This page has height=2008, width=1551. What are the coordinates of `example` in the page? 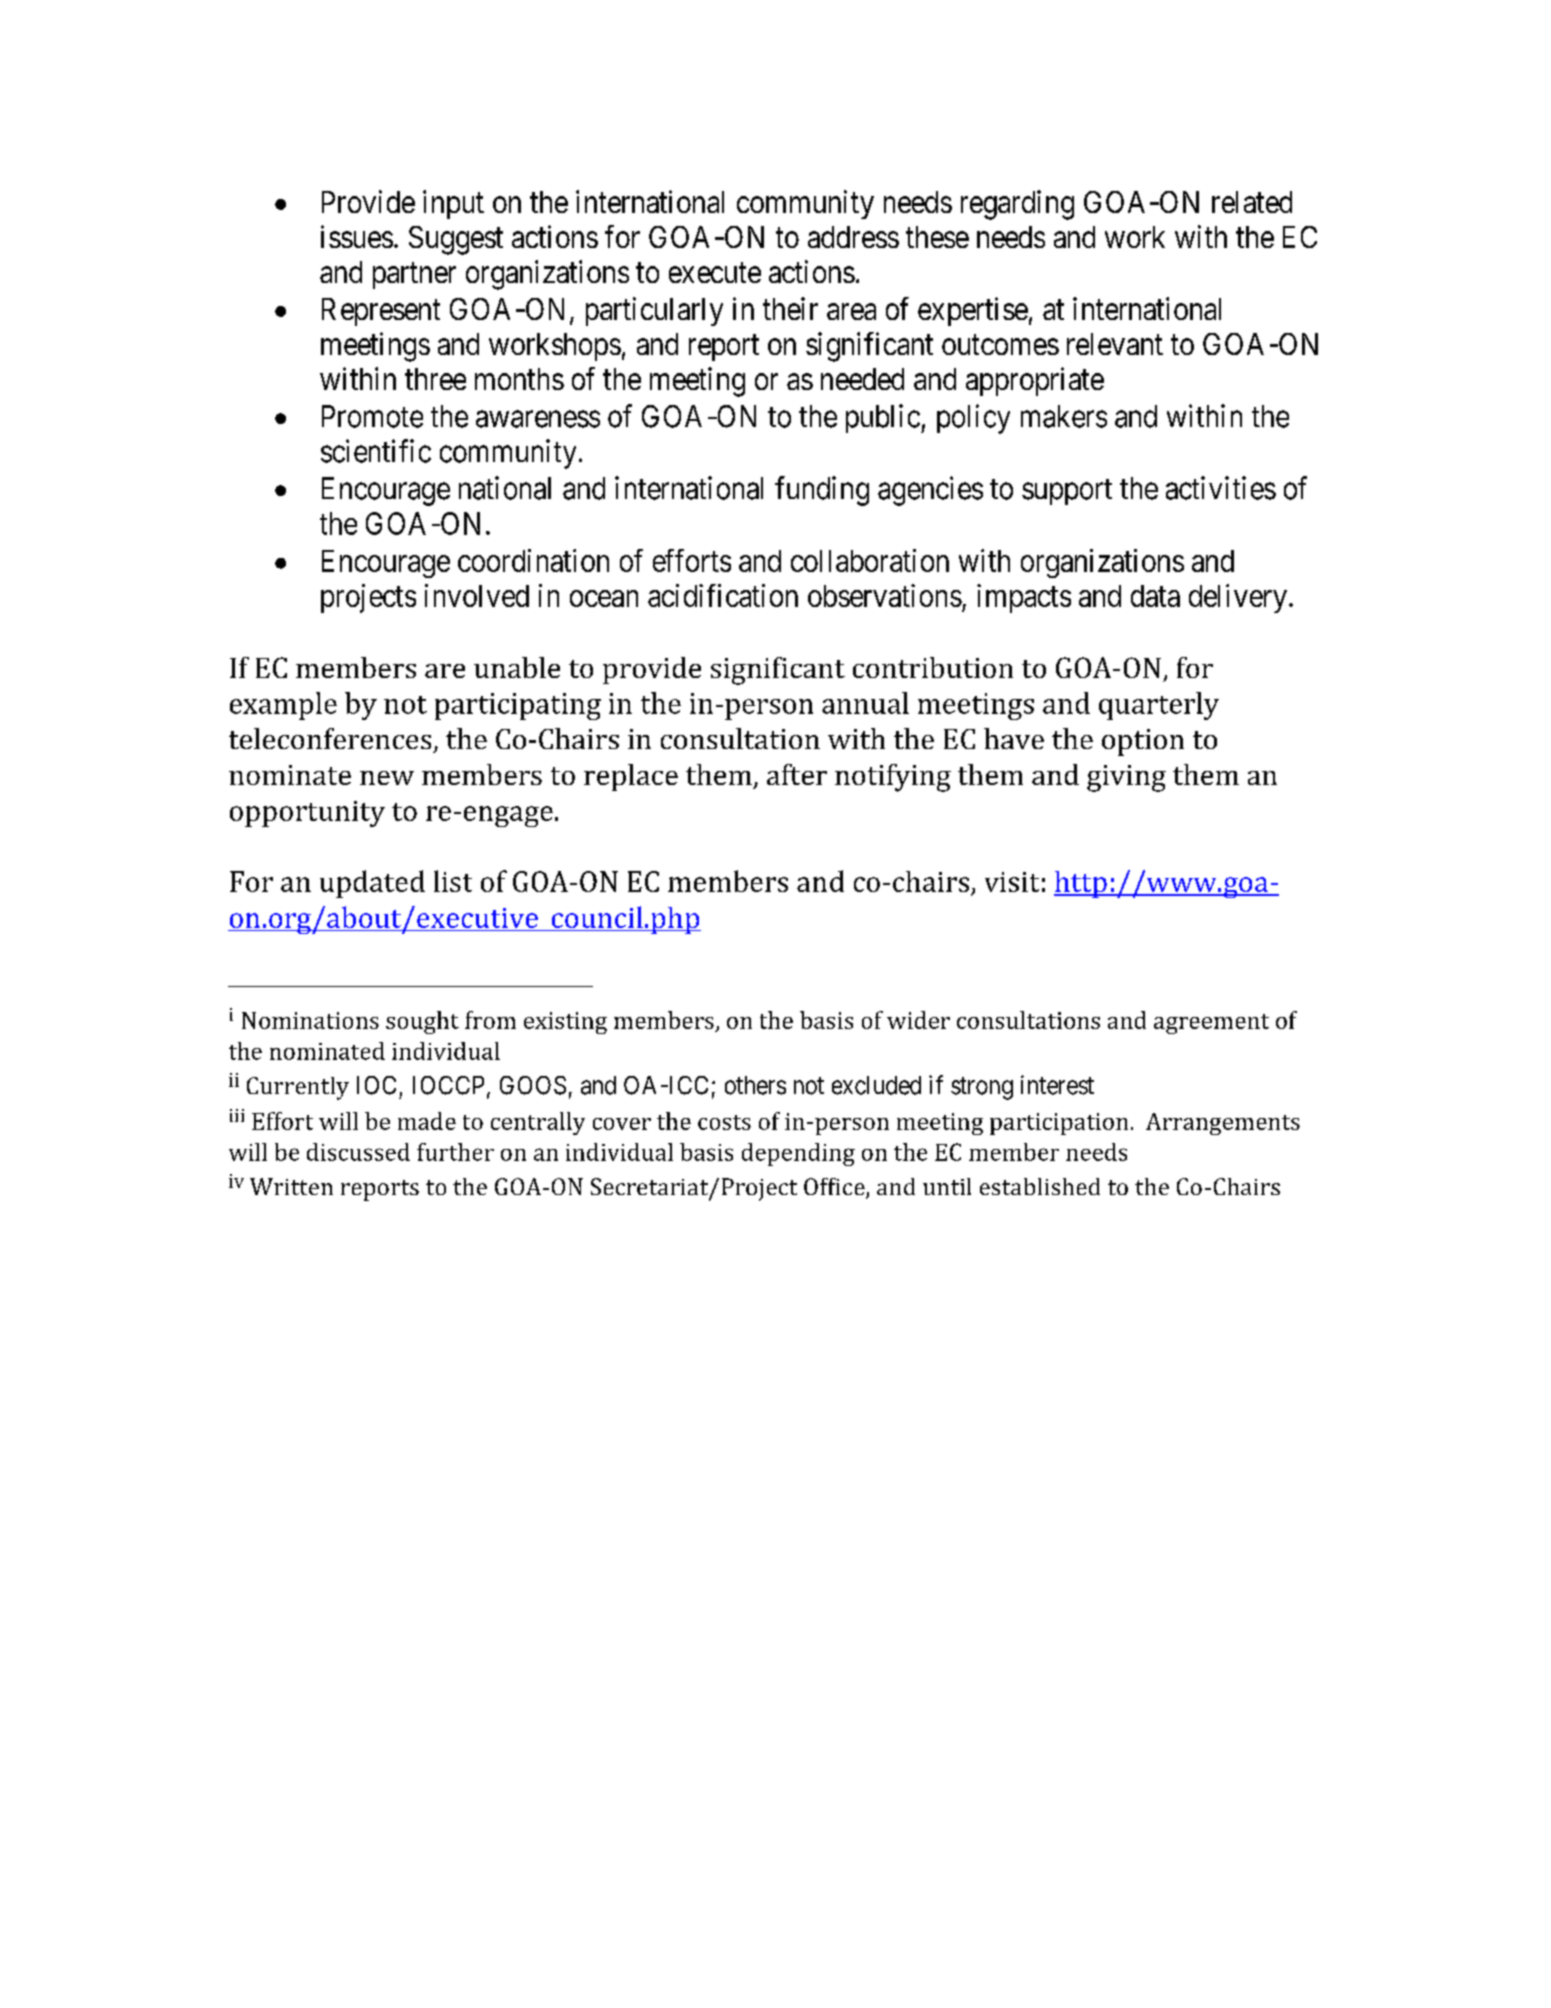 It's located at (283, 706).
